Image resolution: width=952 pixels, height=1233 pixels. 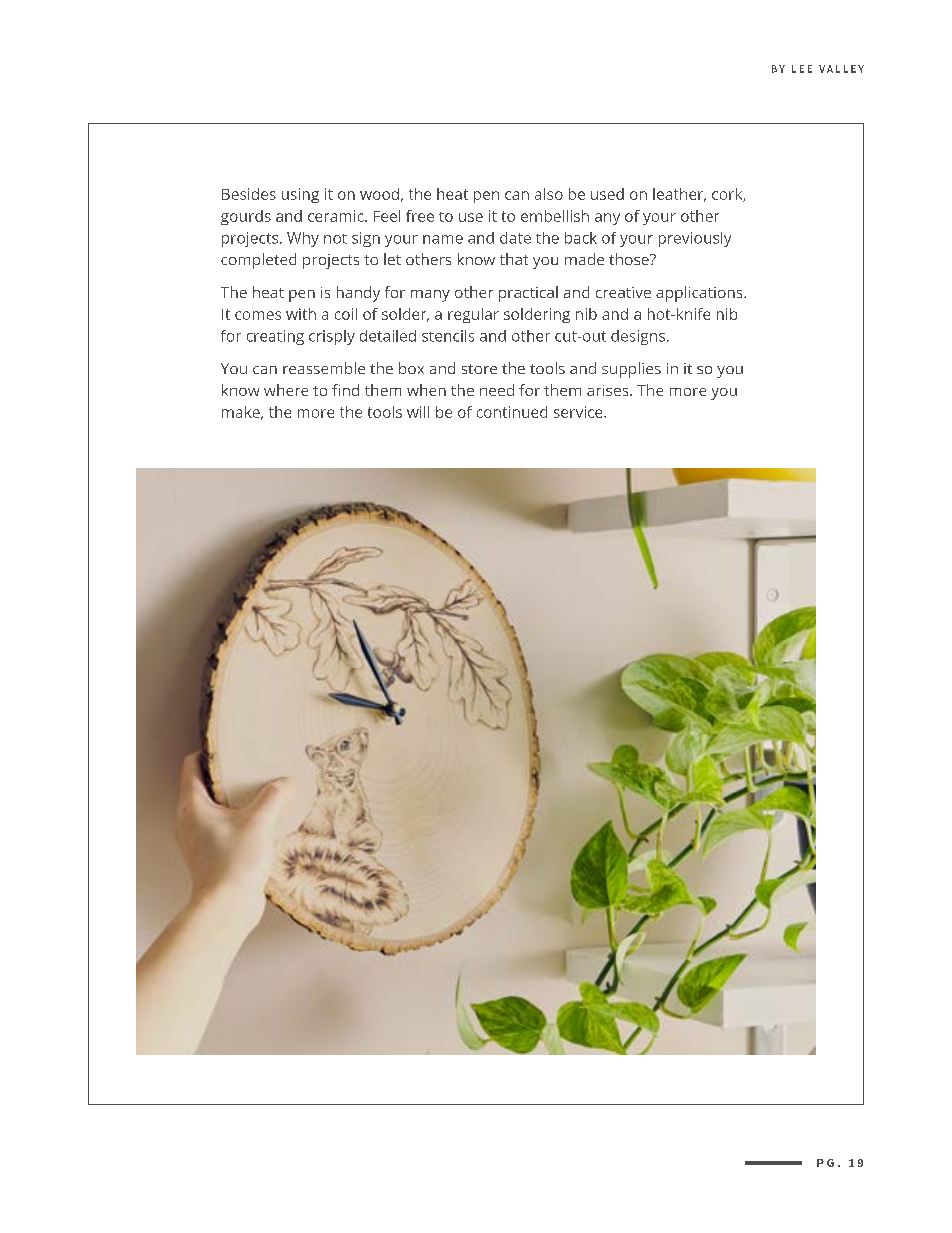 I want to click on date, so click(x=515, y=238).
